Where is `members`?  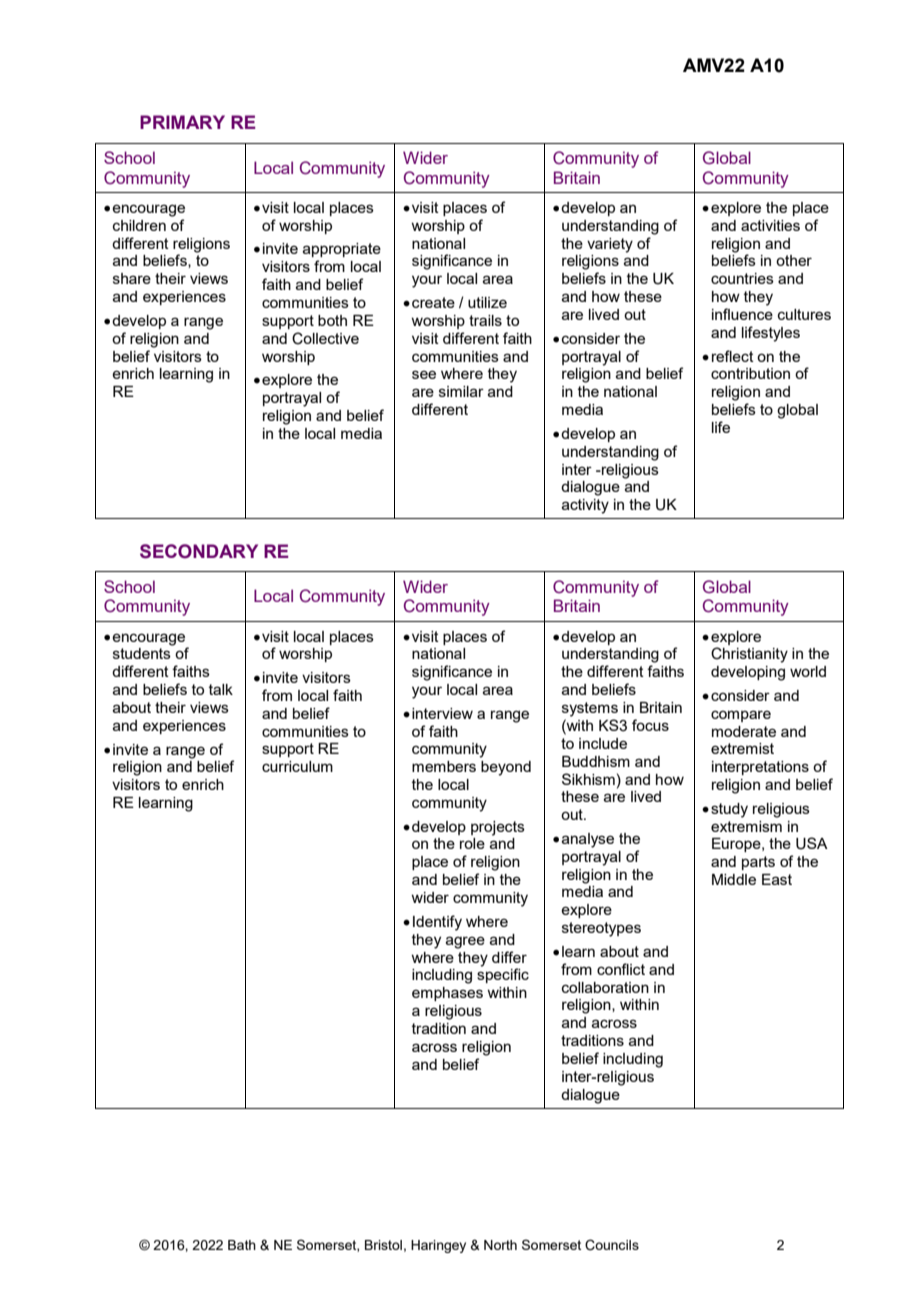 members is located at coordinates (444, 766).
